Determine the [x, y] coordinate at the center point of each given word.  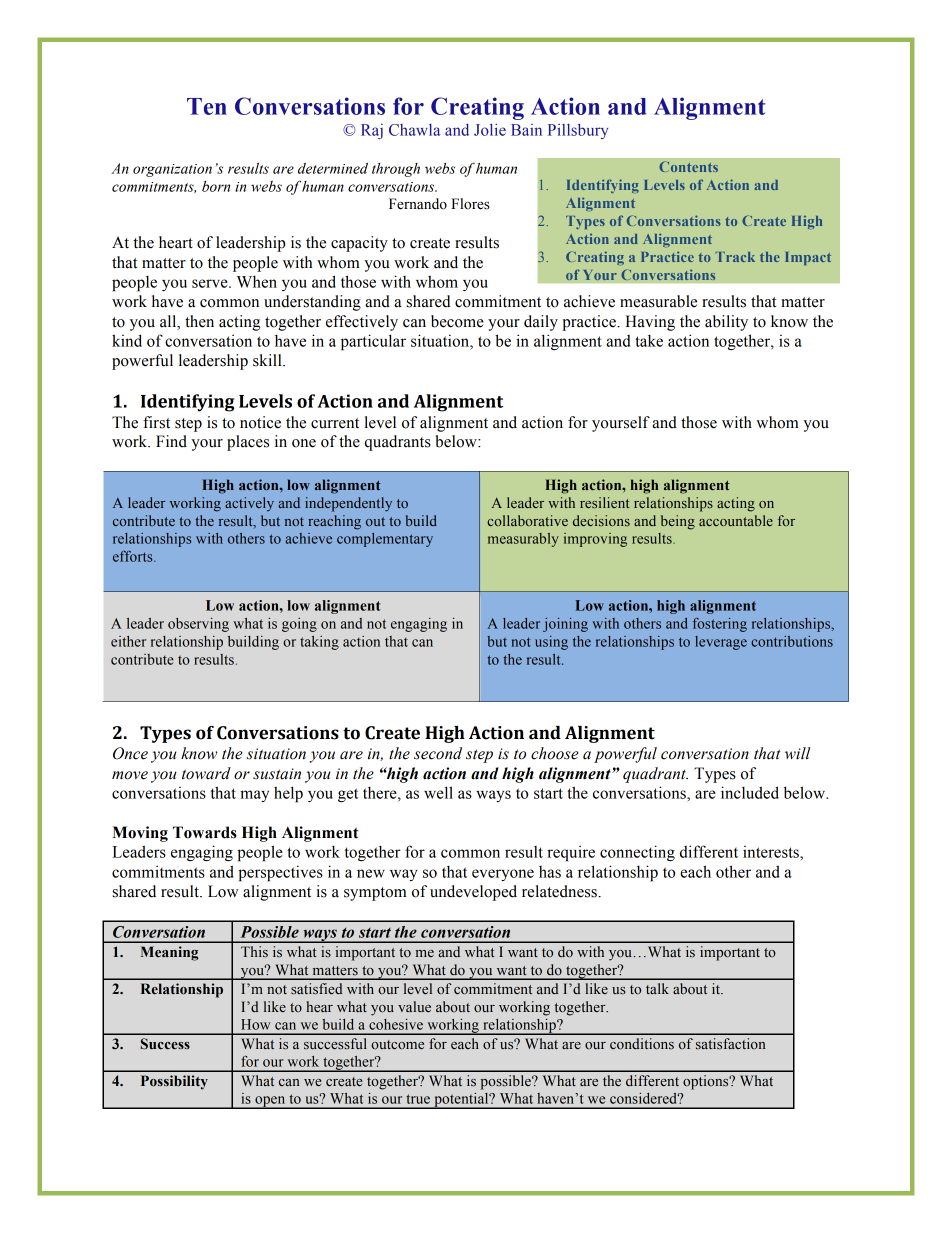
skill [268, 360]
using [551, 643]
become [457, 321]
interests [772, 852]
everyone [503, 875]
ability [726, 323]
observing [198, 625]
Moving [140, 834]
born [216, 186]
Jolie [490, 129]
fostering [720, 625]
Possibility [174, 1082]
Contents [688, 166]
